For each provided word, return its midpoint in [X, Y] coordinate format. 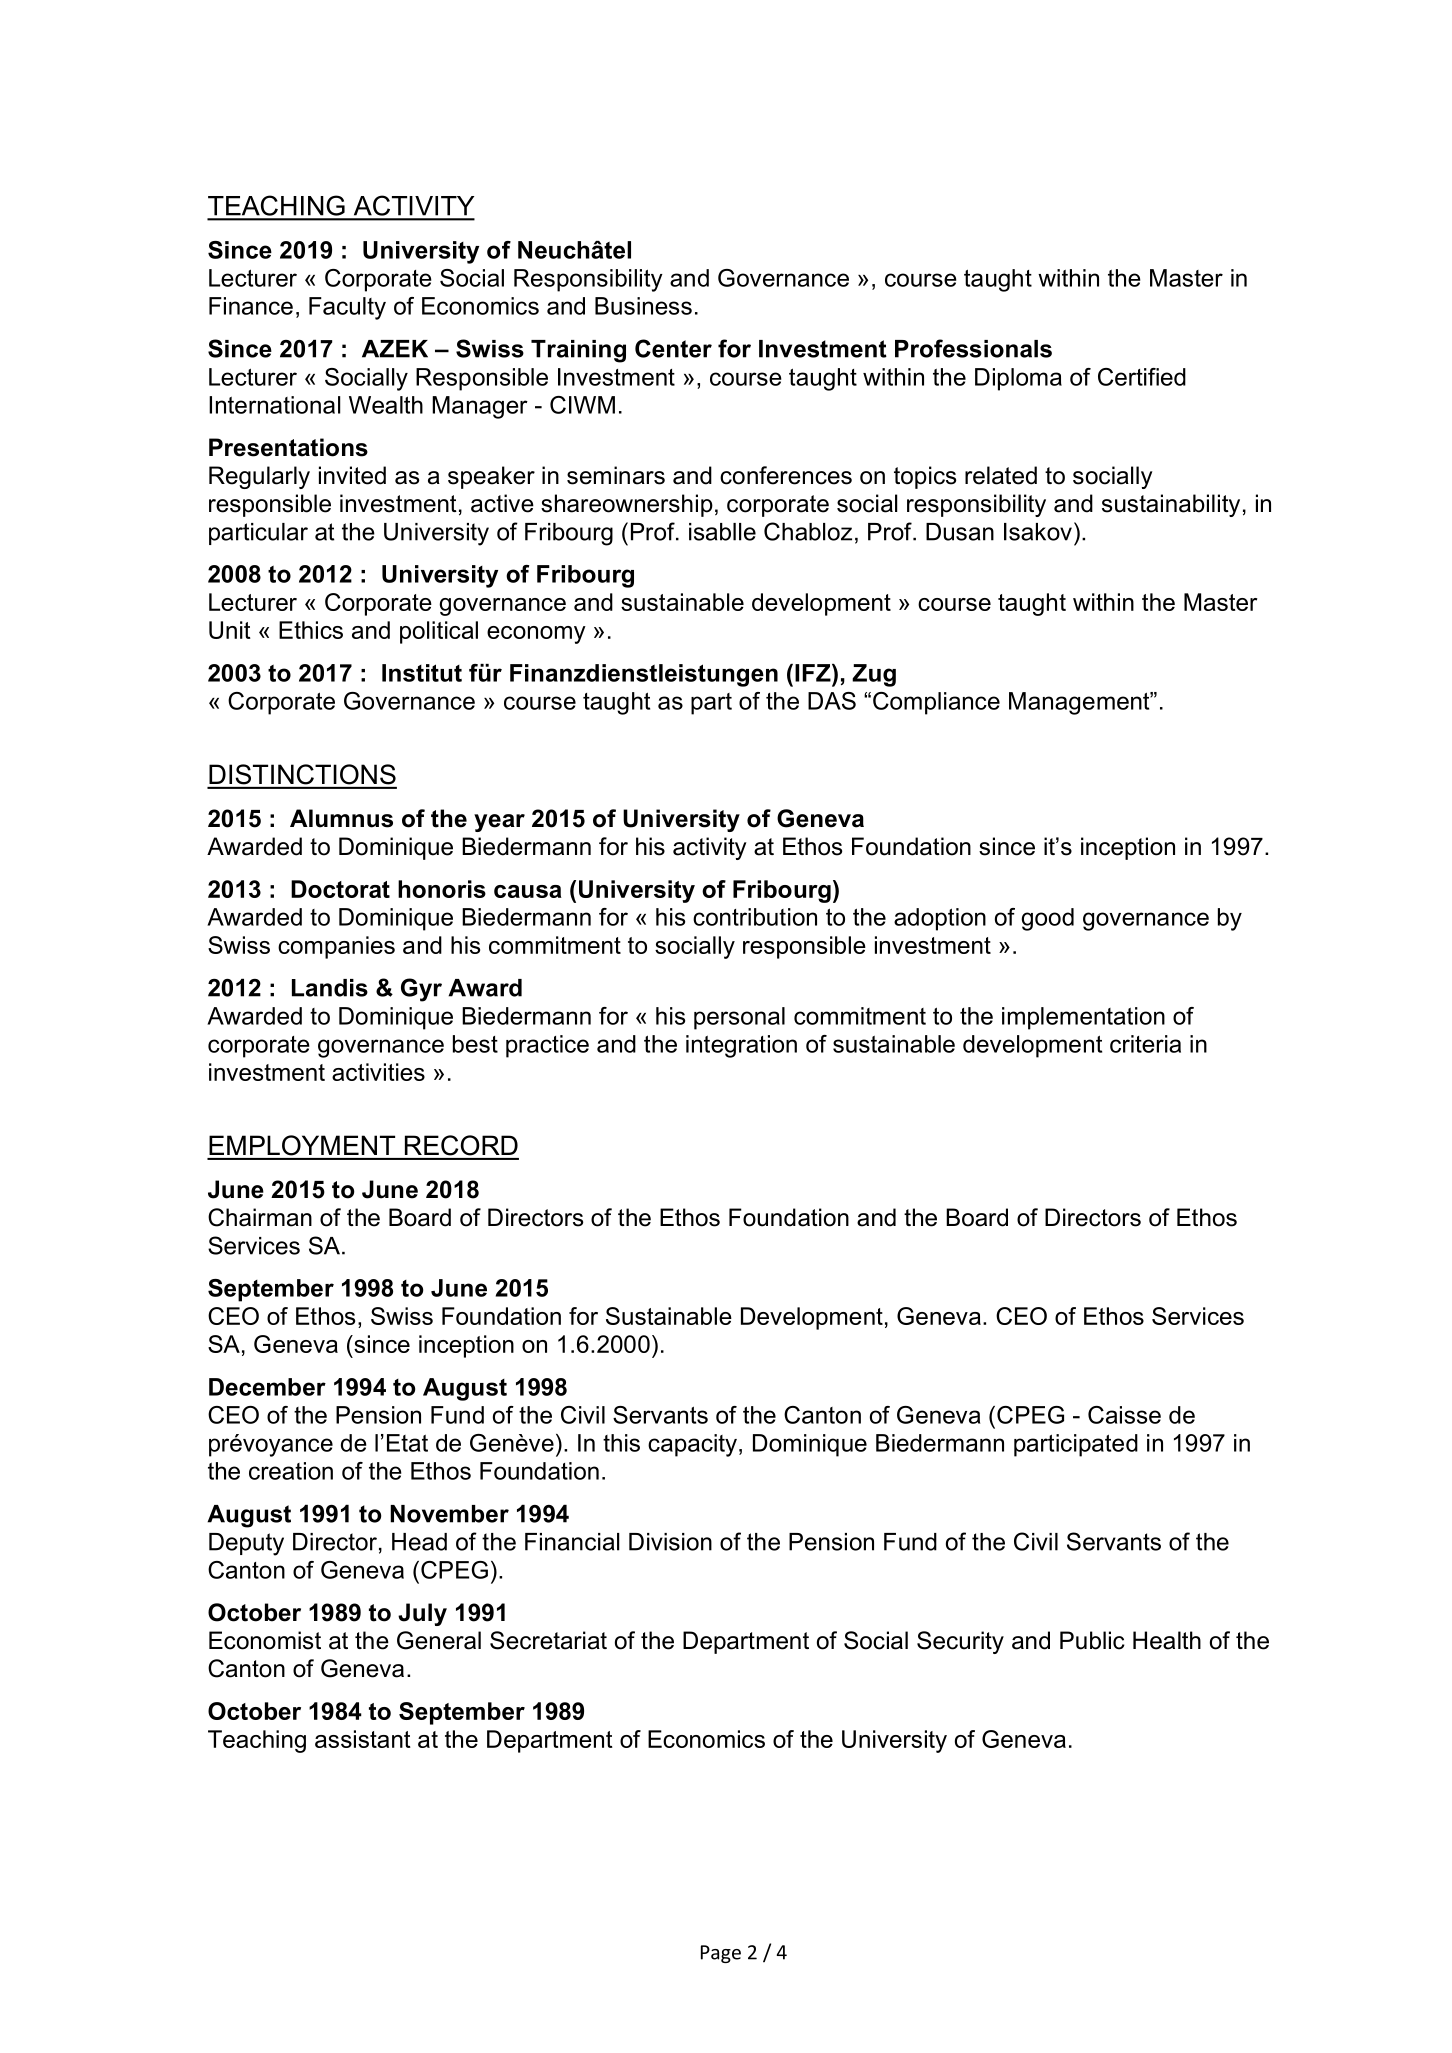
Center [673, 348]
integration [741, 1046]
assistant [363, 1739]
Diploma [1018, 379]
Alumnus [341, 818]
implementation [1083, 1018]
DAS [832, 701]
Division [670, 1542]
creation [291, 1471]
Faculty [347, 308]
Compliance [936, 703]
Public [1092, 1640]
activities [378, 1072]
